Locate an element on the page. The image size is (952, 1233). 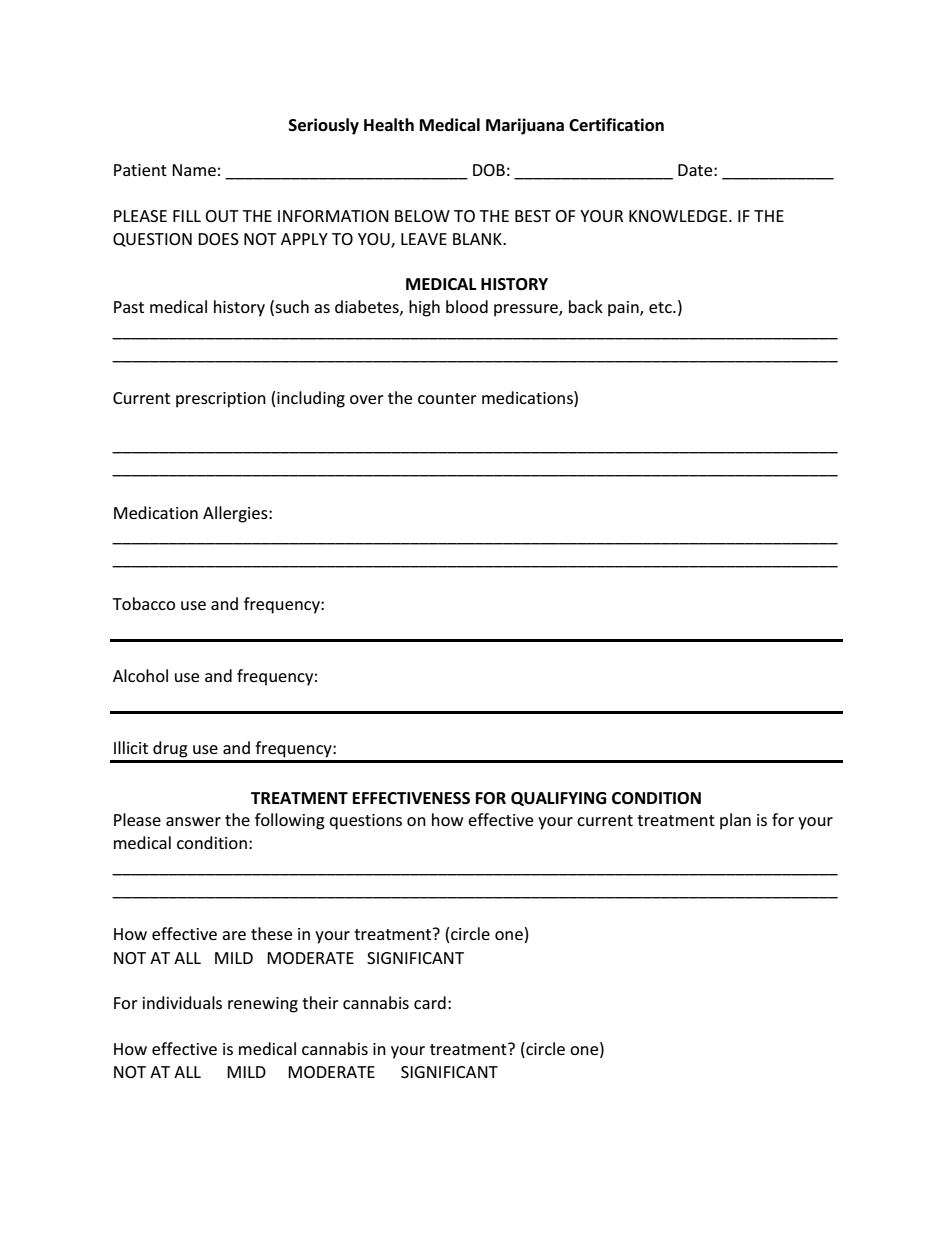
Name is located at coordinates (194, 170).
